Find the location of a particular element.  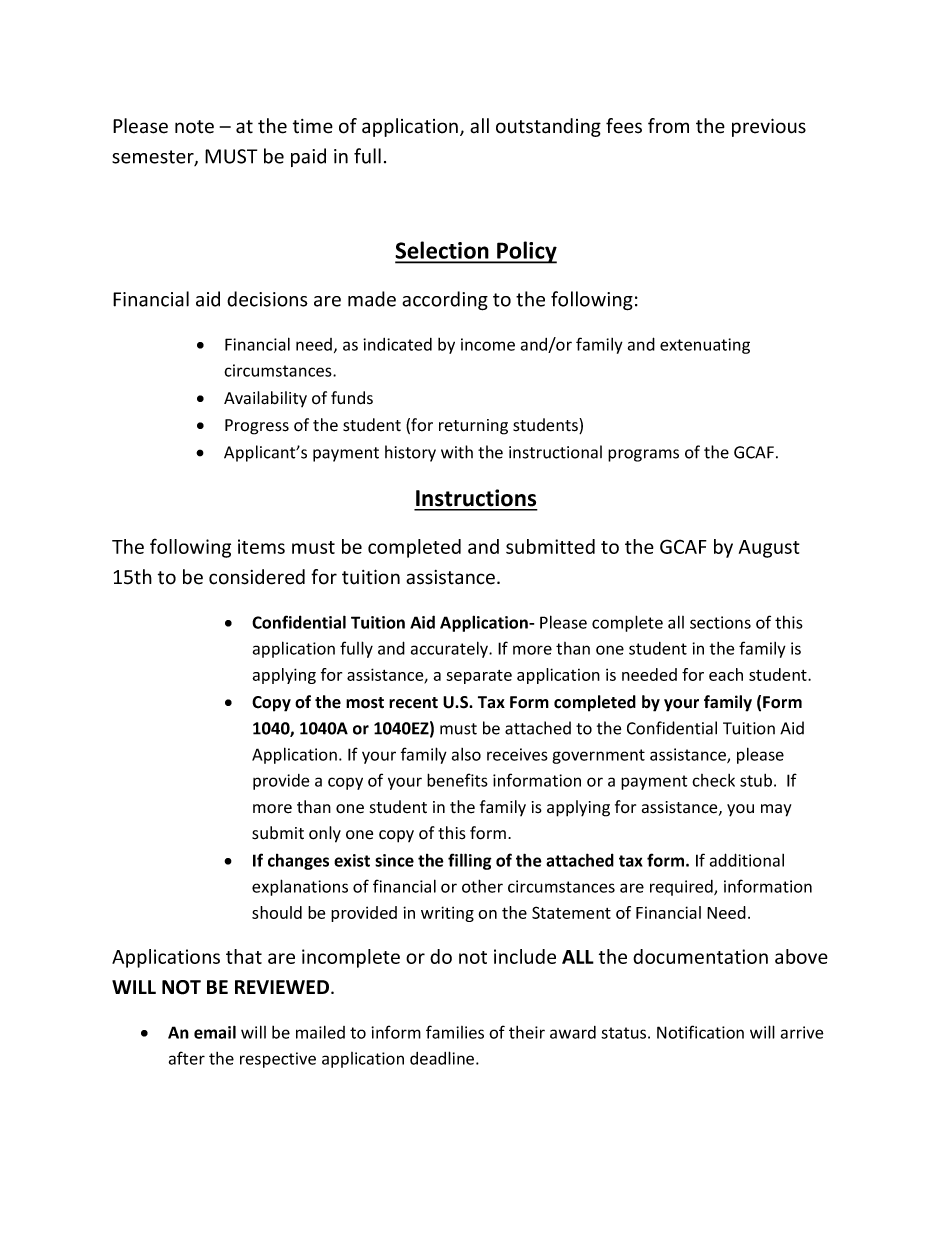

outstanding is located at coordinates (548, 127).
